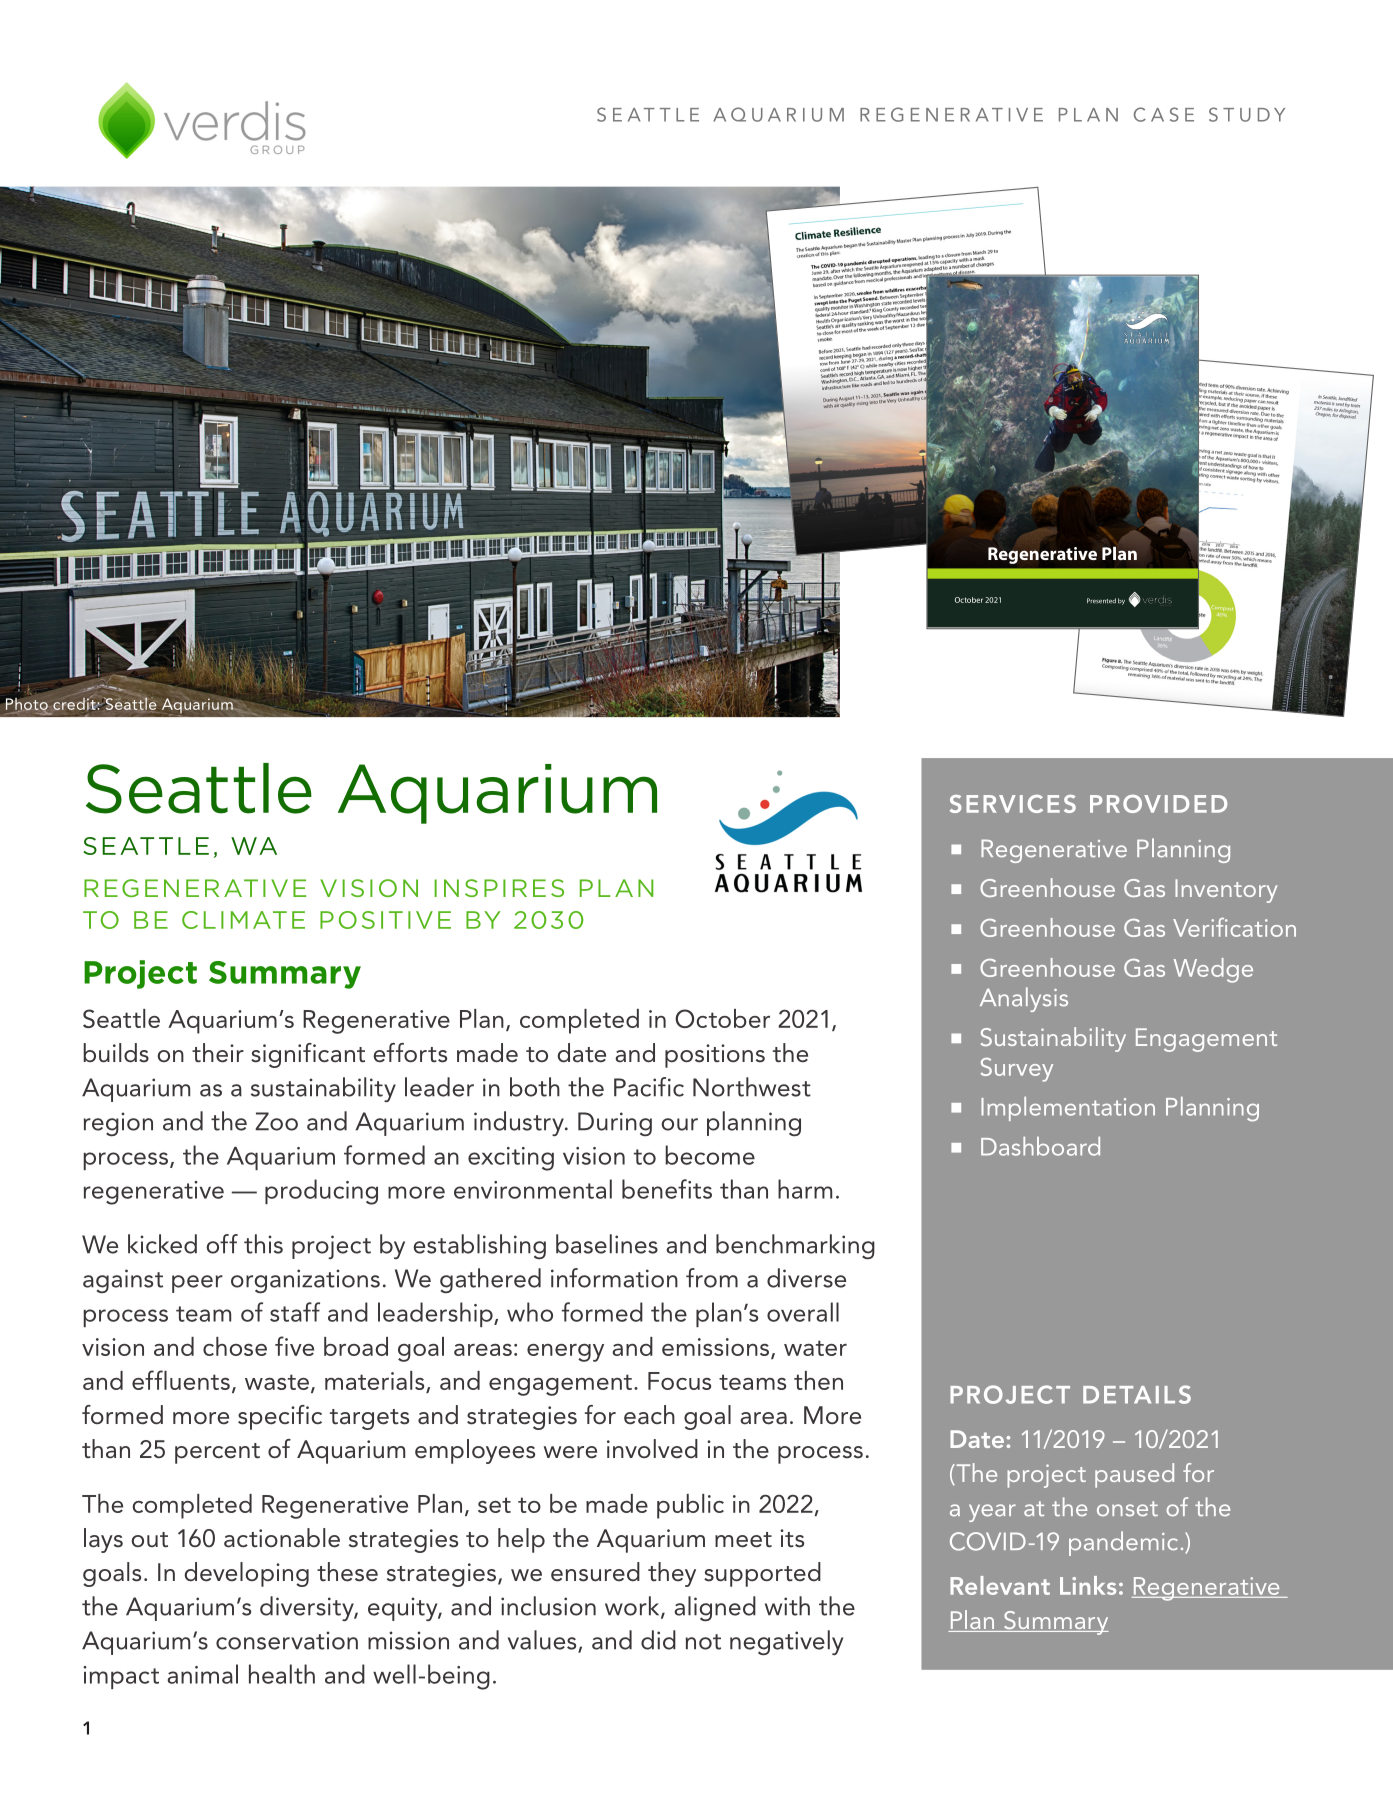 The image size is (1393, 1803). I want to click on their, so click(218, 1053).
